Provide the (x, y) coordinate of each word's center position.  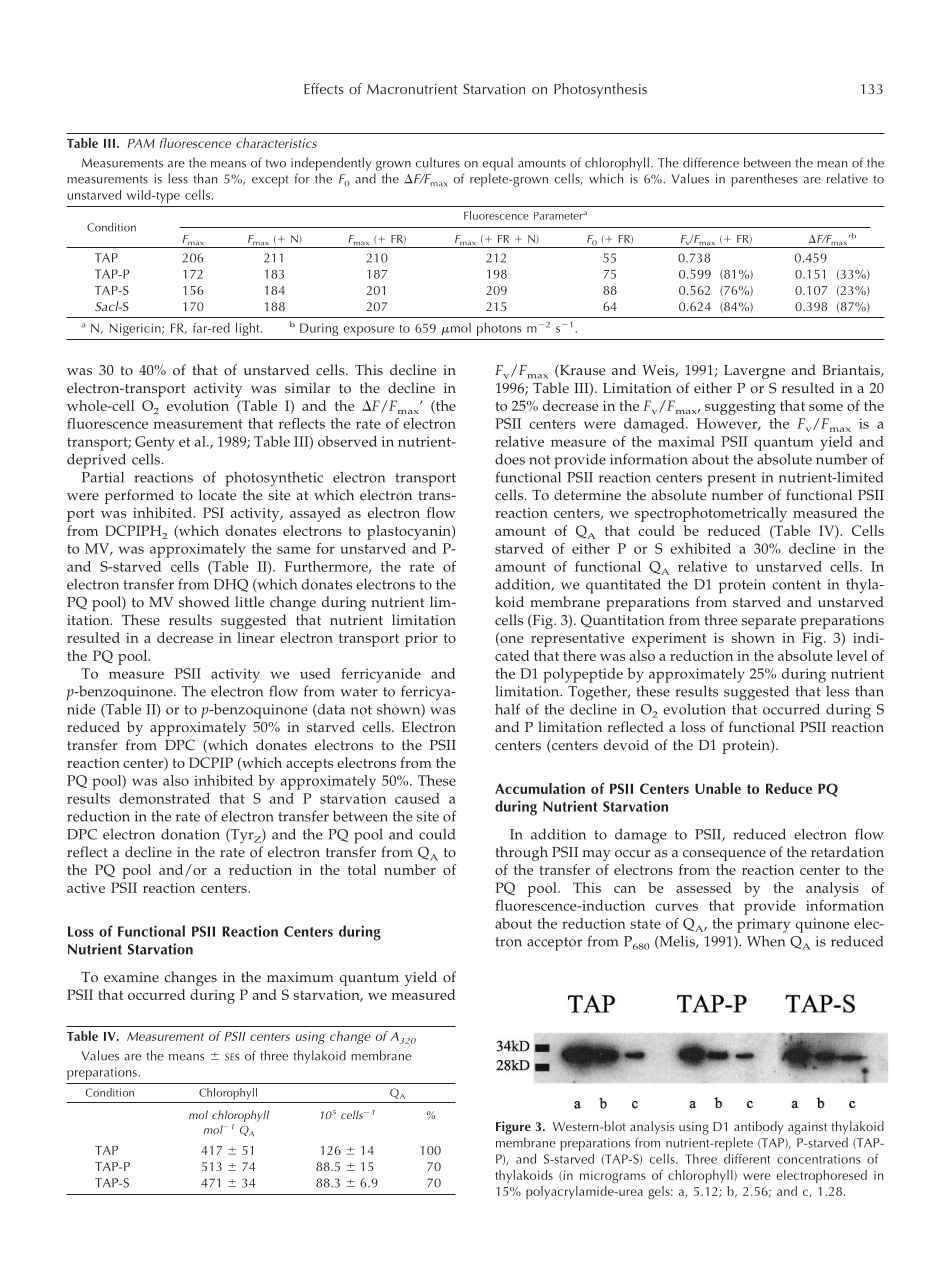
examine (131, 977)
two (275, 163)
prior (421, 640)
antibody (758, 1127)
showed (204, 602)
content (796, 585)
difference (711, 162)
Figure (513, 1128)
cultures (438, 162)
